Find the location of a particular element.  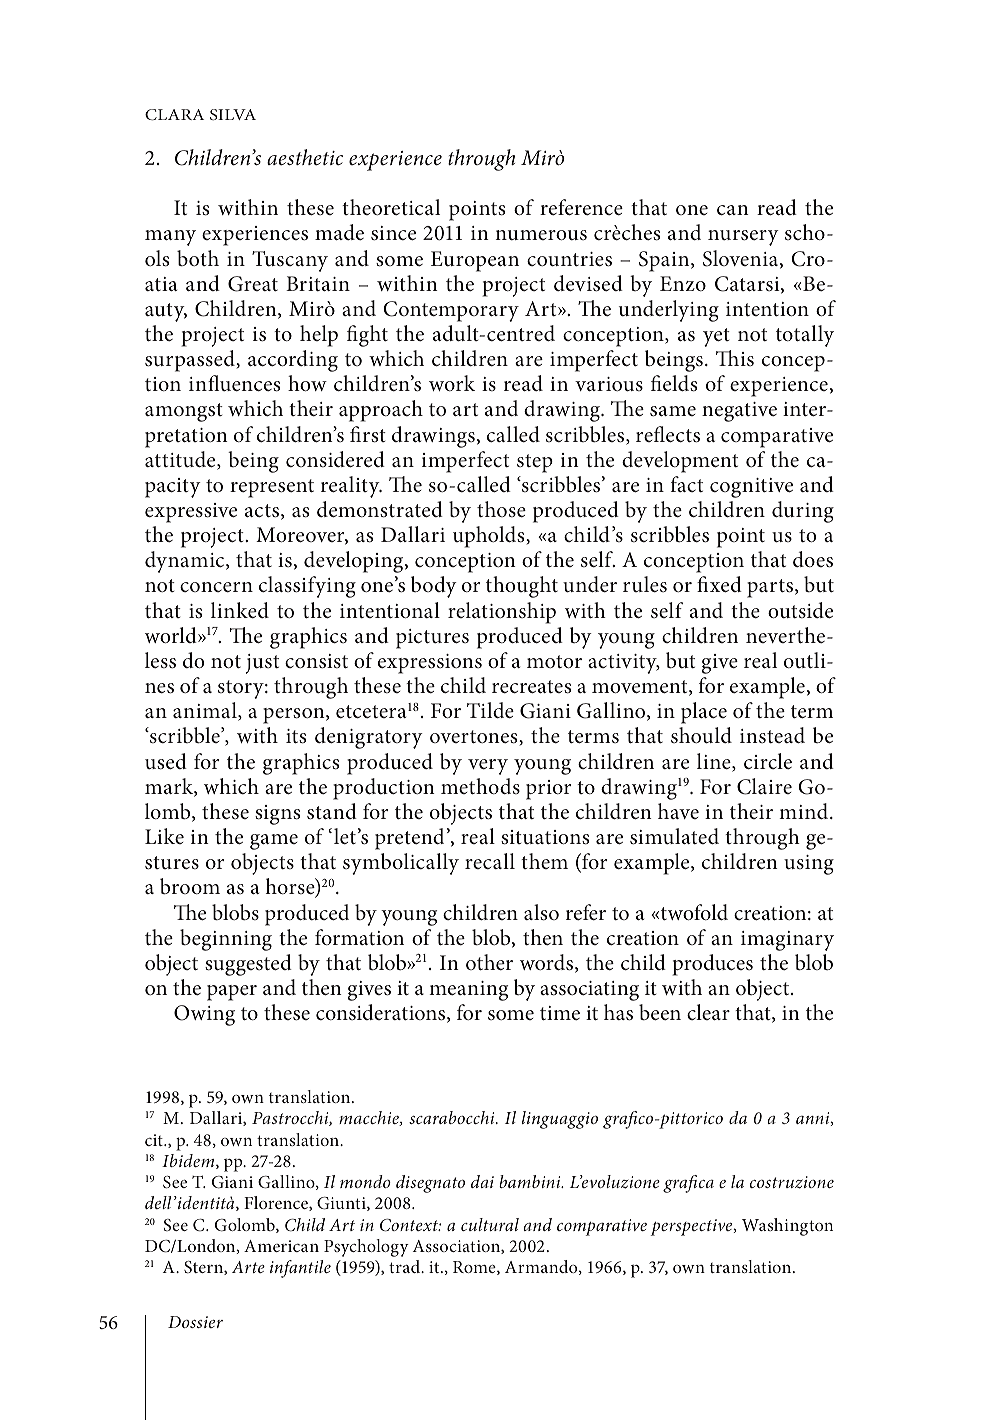

silva is located at coordinates (233, 114).
